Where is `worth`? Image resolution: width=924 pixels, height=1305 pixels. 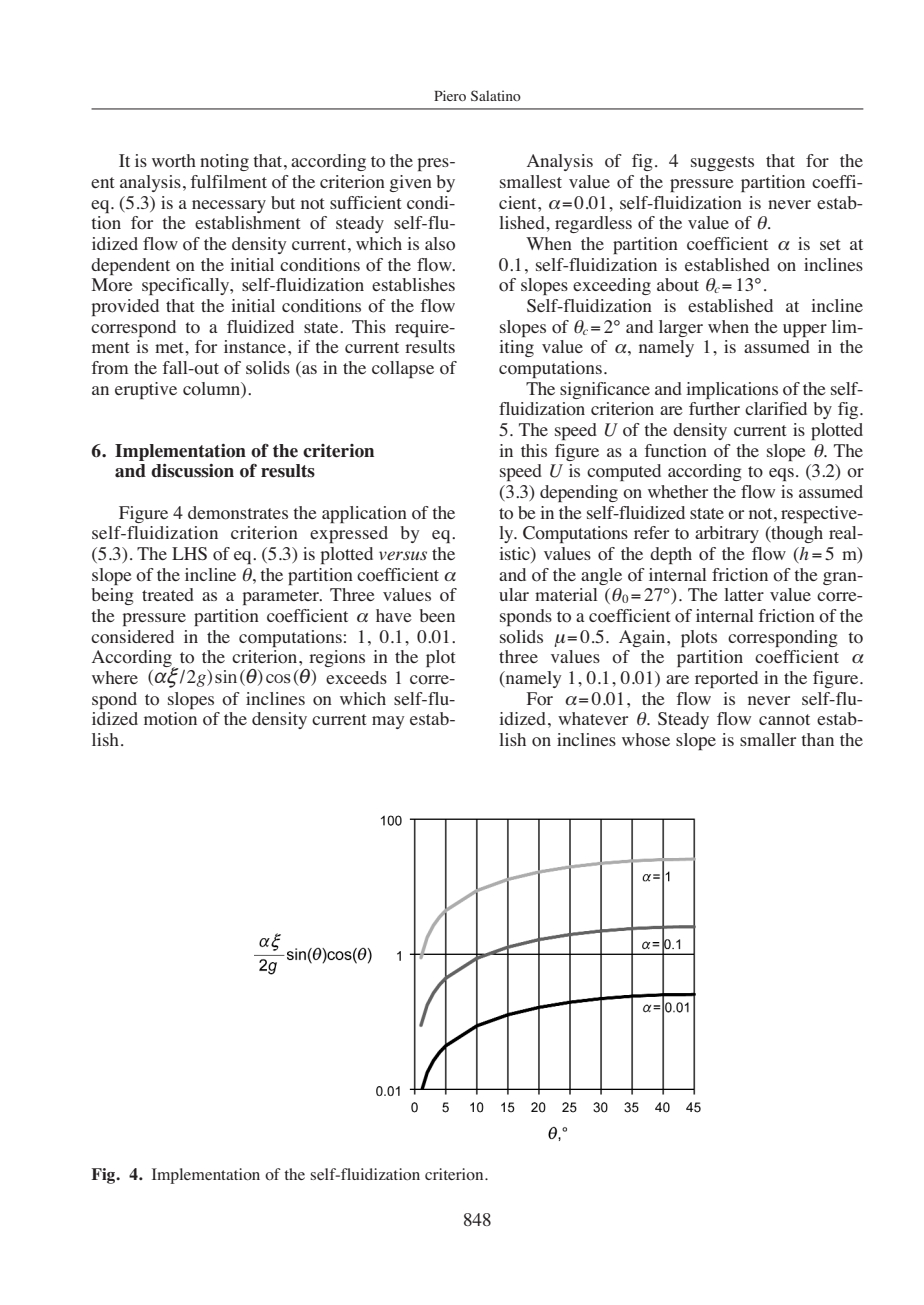
worth is located at coordinates (174, 161).
